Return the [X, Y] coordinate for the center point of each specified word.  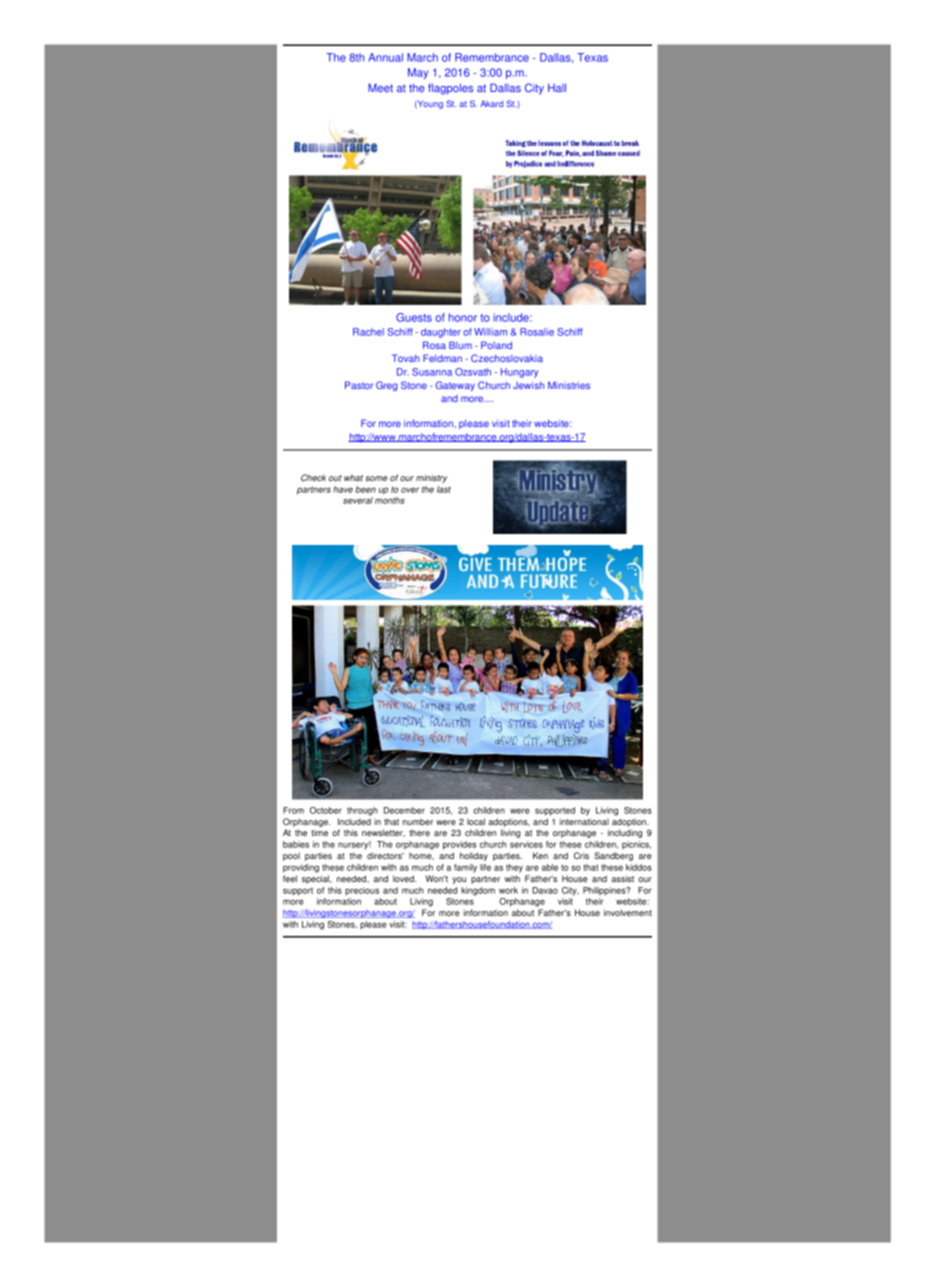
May [418, 73]
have [343, 489]
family [465, 868]
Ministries [569, 385]
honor [463, 317]
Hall [557, 87]
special [316, 879]
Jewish [528, 385]
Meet [380, 87]
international [584, 821]
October [326, 810]
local [476, 821]
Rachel [368, 332]
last [444, 489]
